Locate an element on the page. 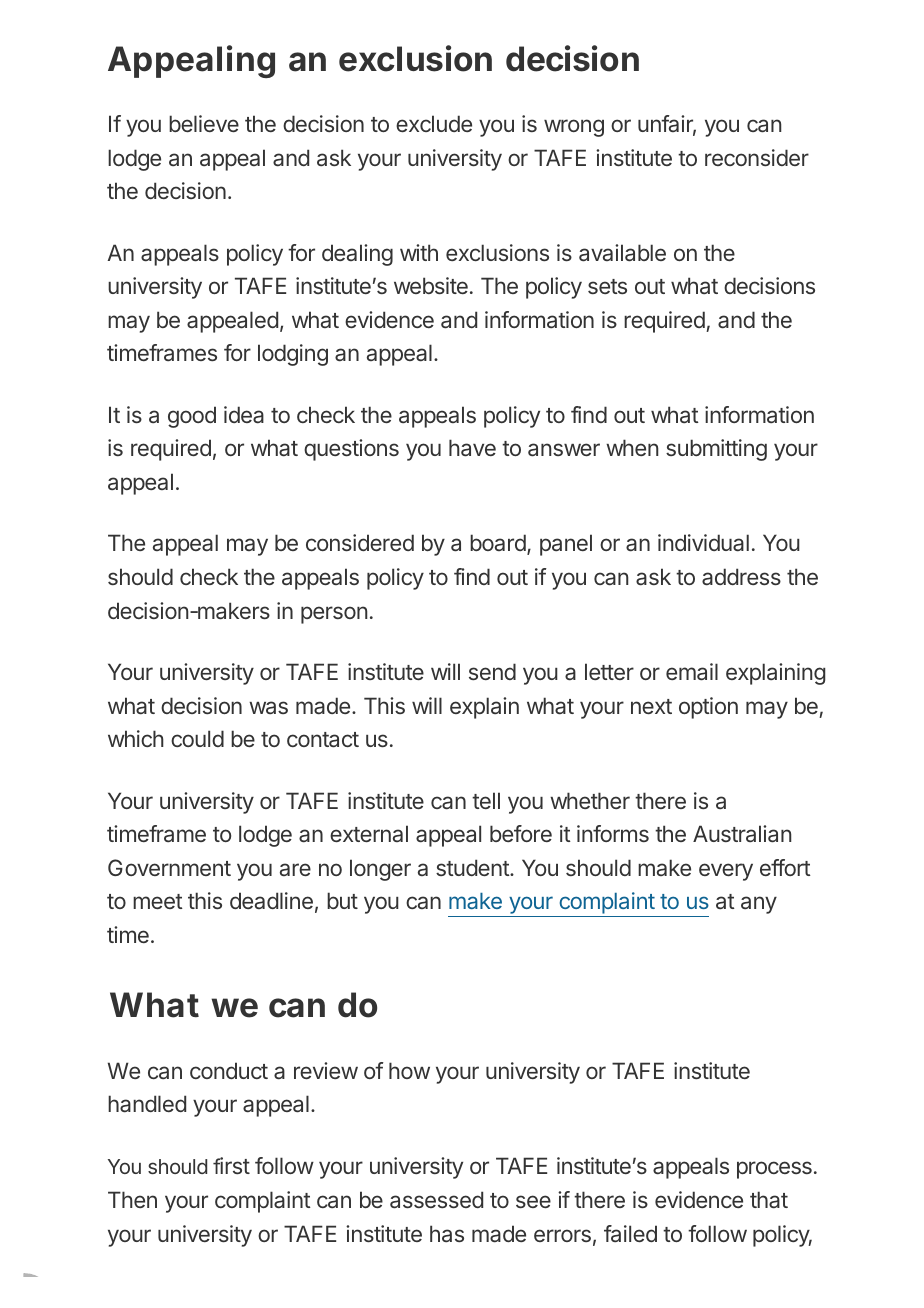 The image size is (924, 1308). assessed is located at coordinates (436, 1200).
